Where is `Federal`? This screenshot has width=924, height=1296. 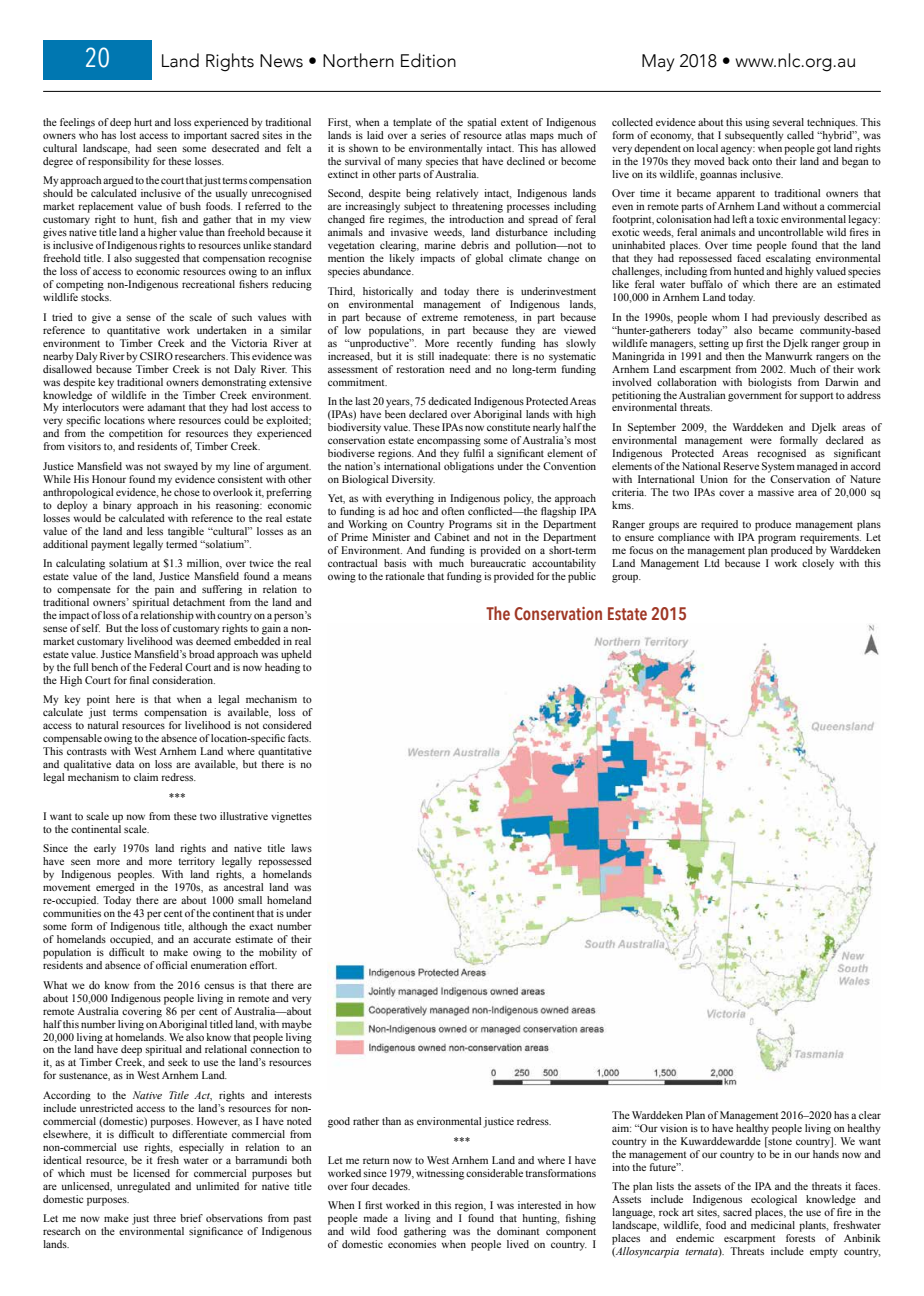 Federal is located at coordinates (165, 667).
